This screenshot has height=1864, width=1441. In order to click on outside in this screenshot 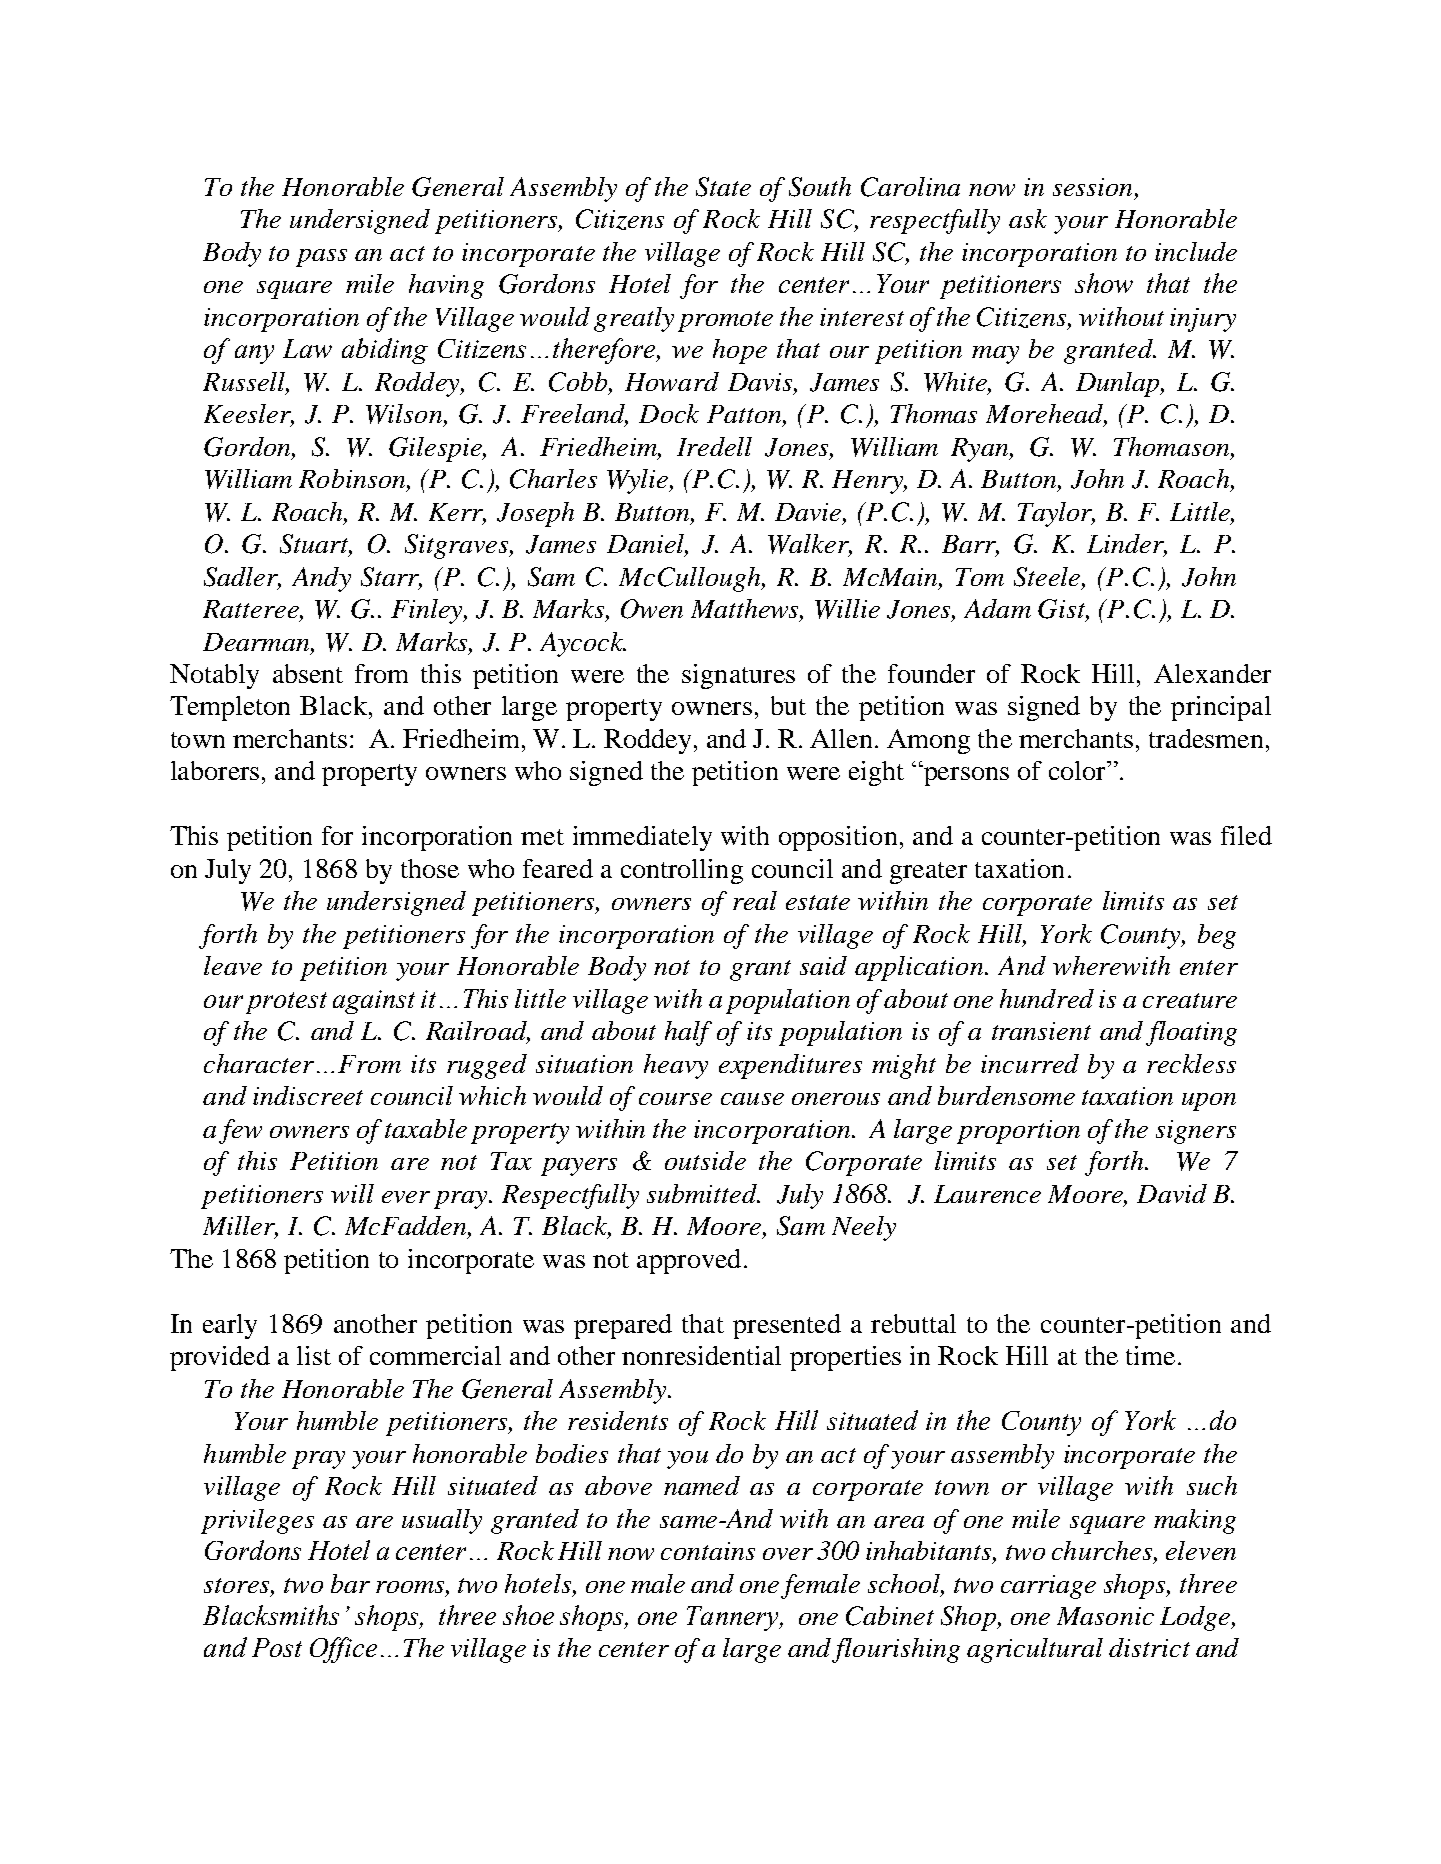, I will do `click(705, 1160)`.
